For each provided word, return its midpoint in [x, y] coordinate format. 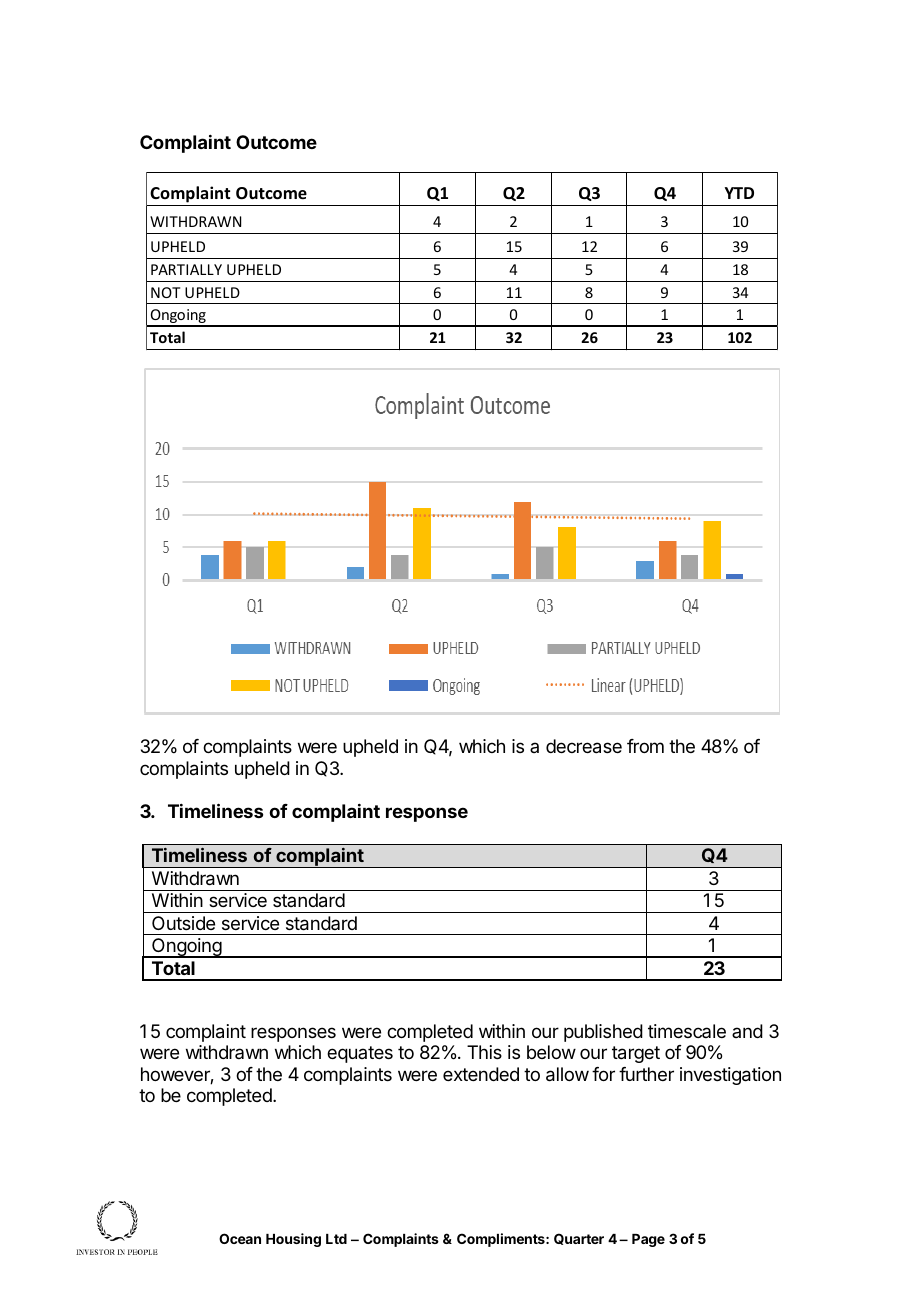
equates [360, 1054]
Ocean [240, 1238]
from [645, 746]
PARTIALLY [186, 269]
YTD [739, 193]
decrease [584, 746]
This [484, 1052]
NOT [165, 292]
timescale [687, 1031]
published [603, 1033]
